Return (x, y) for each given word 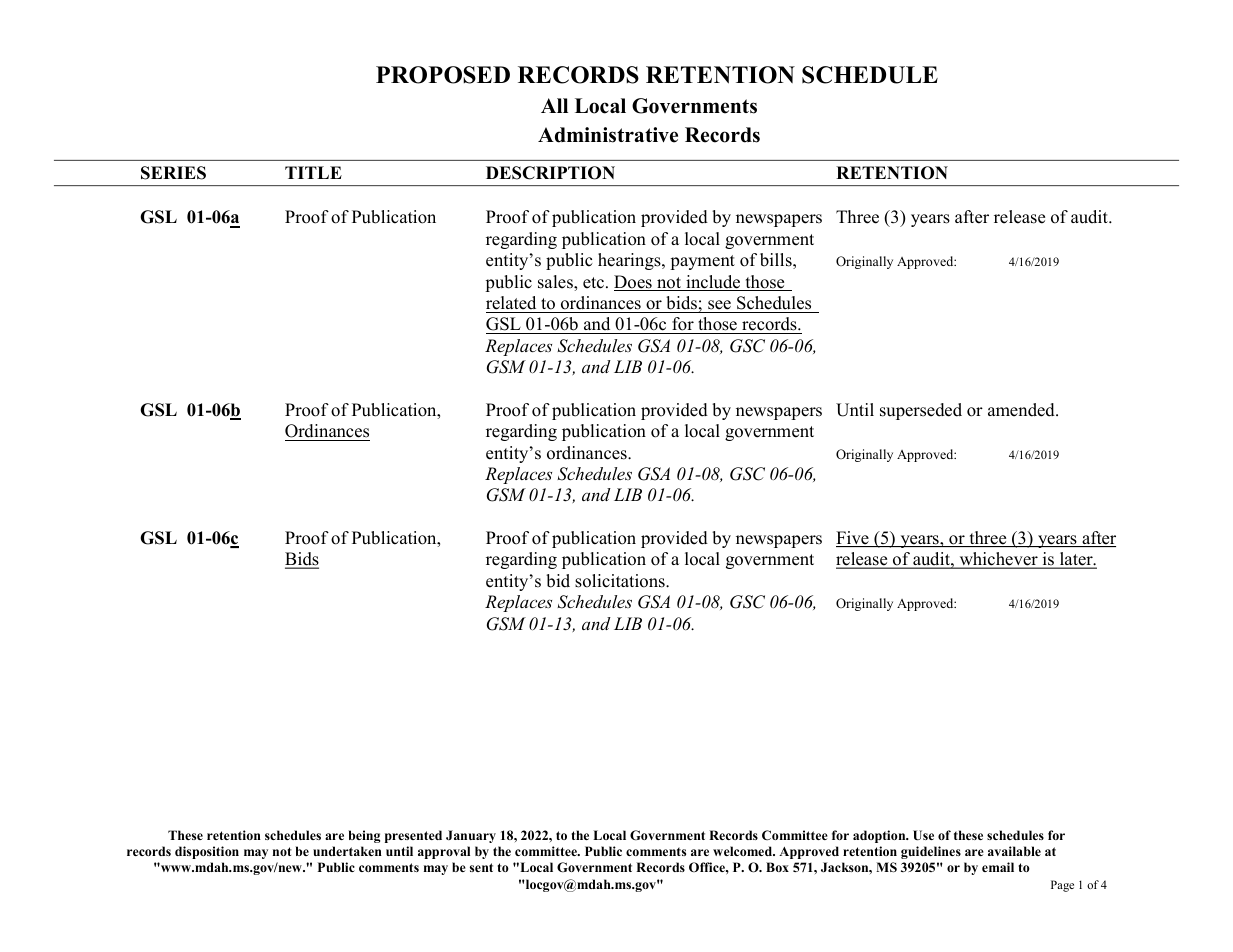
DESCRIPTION (550, 173)
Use (923, 835)
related (511, 303)
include (713, 283)
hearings (630, 261)
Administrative (608, 135)
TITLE (313, 172)
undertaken (347, 851)
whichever (998, 560)
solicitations (621, 581)
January (471, 836)
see (719, 305)
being (364, 836)
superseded (921, 411)
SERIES (173, 173)
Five (853, 539)
